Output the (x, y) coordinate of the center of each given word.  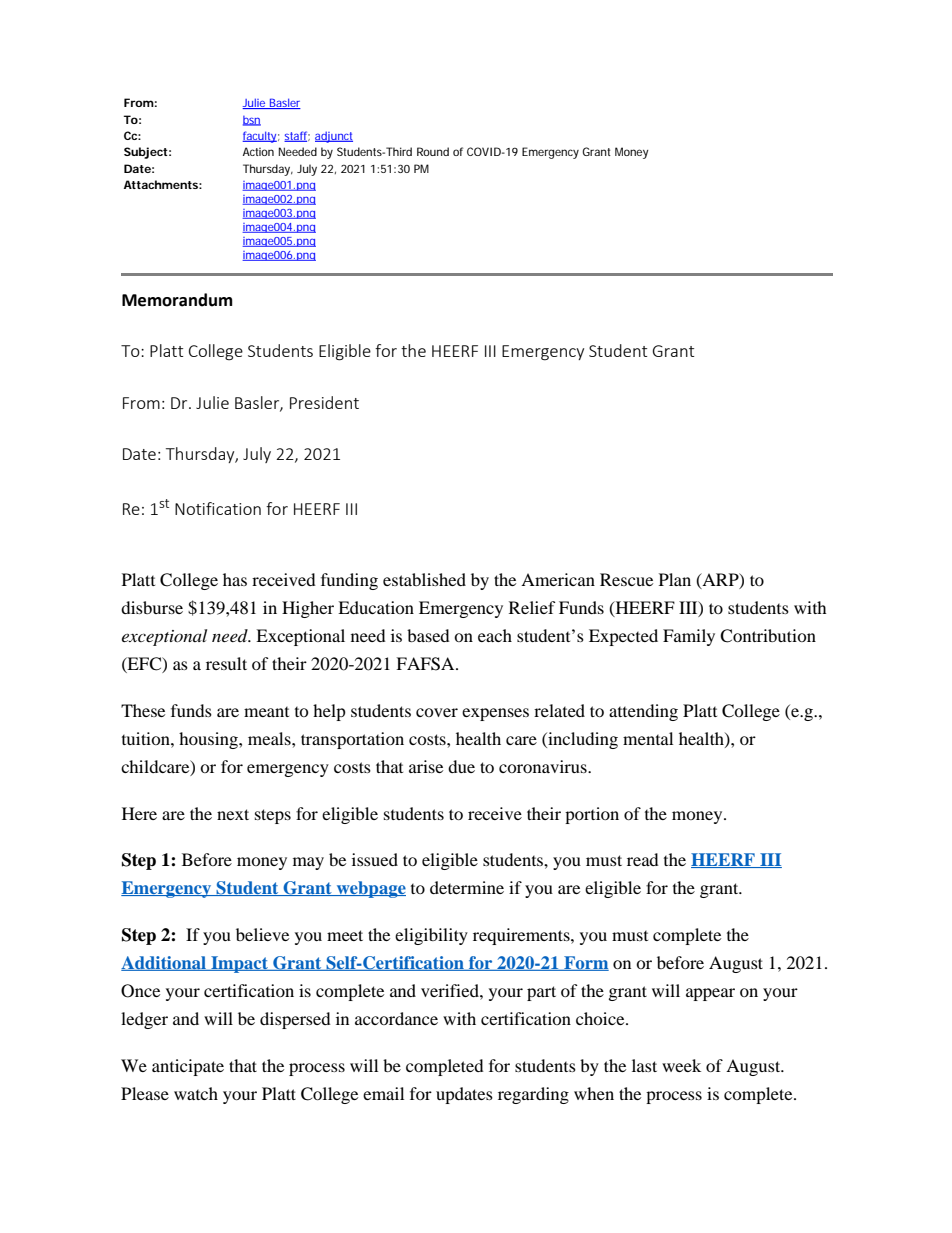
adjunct (334, 137)
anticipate (188, 1067)
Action (258, 151)
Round (433, 151)
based (428, 635)
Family (689, 637)
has (235, 579)
